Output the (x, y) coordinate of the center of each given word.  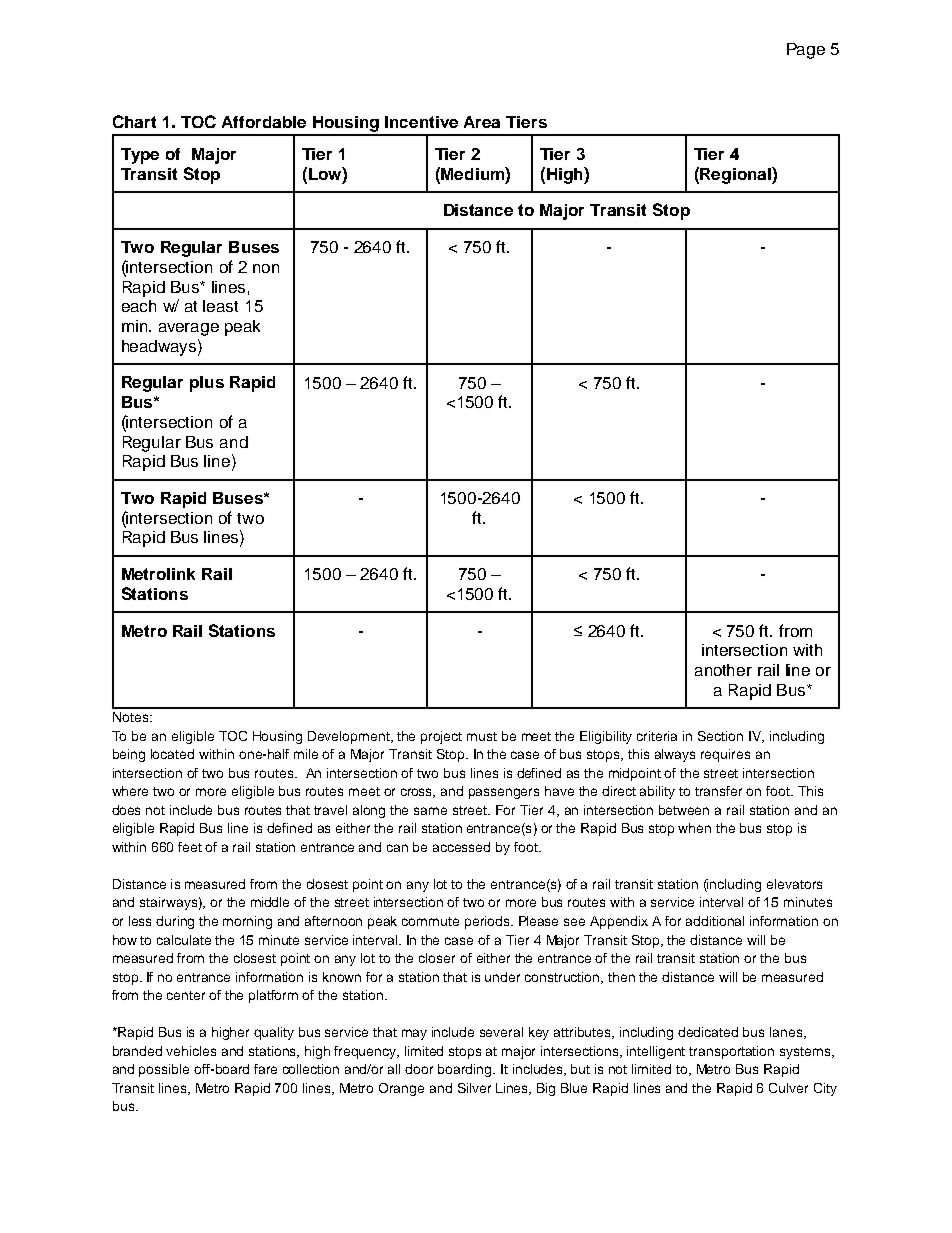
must (482, 736)
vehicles (191, 1051)
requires (725, 755)
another (723, 670)
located (172, 754)
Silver (474, 1088)
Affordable (264, 122)
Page (806, 51)
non (266, 268)
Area (482, 122)
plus (207, 384)
